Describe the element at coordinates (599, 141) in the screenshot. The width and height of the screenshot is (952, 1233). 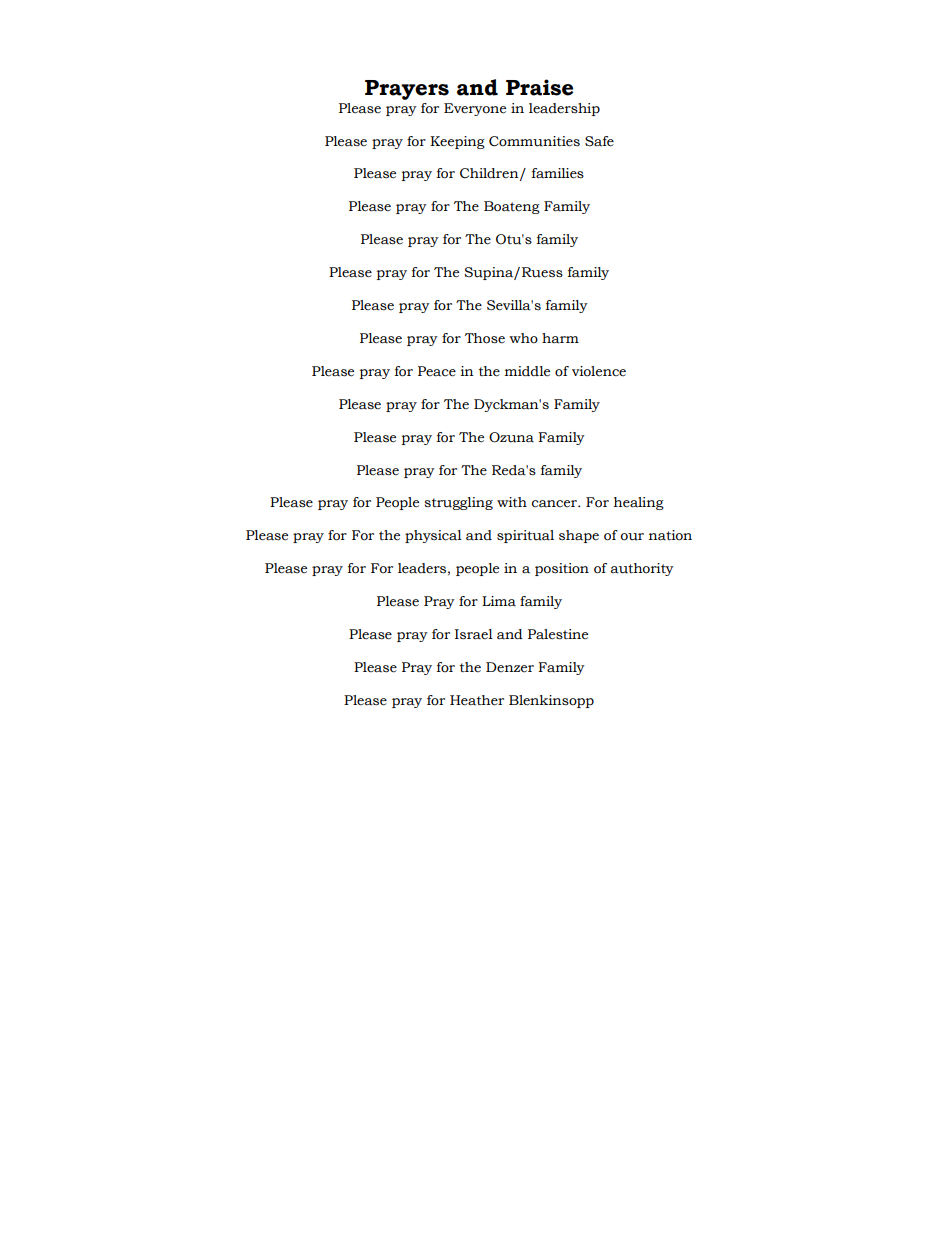
I see `Safe` at that location.
